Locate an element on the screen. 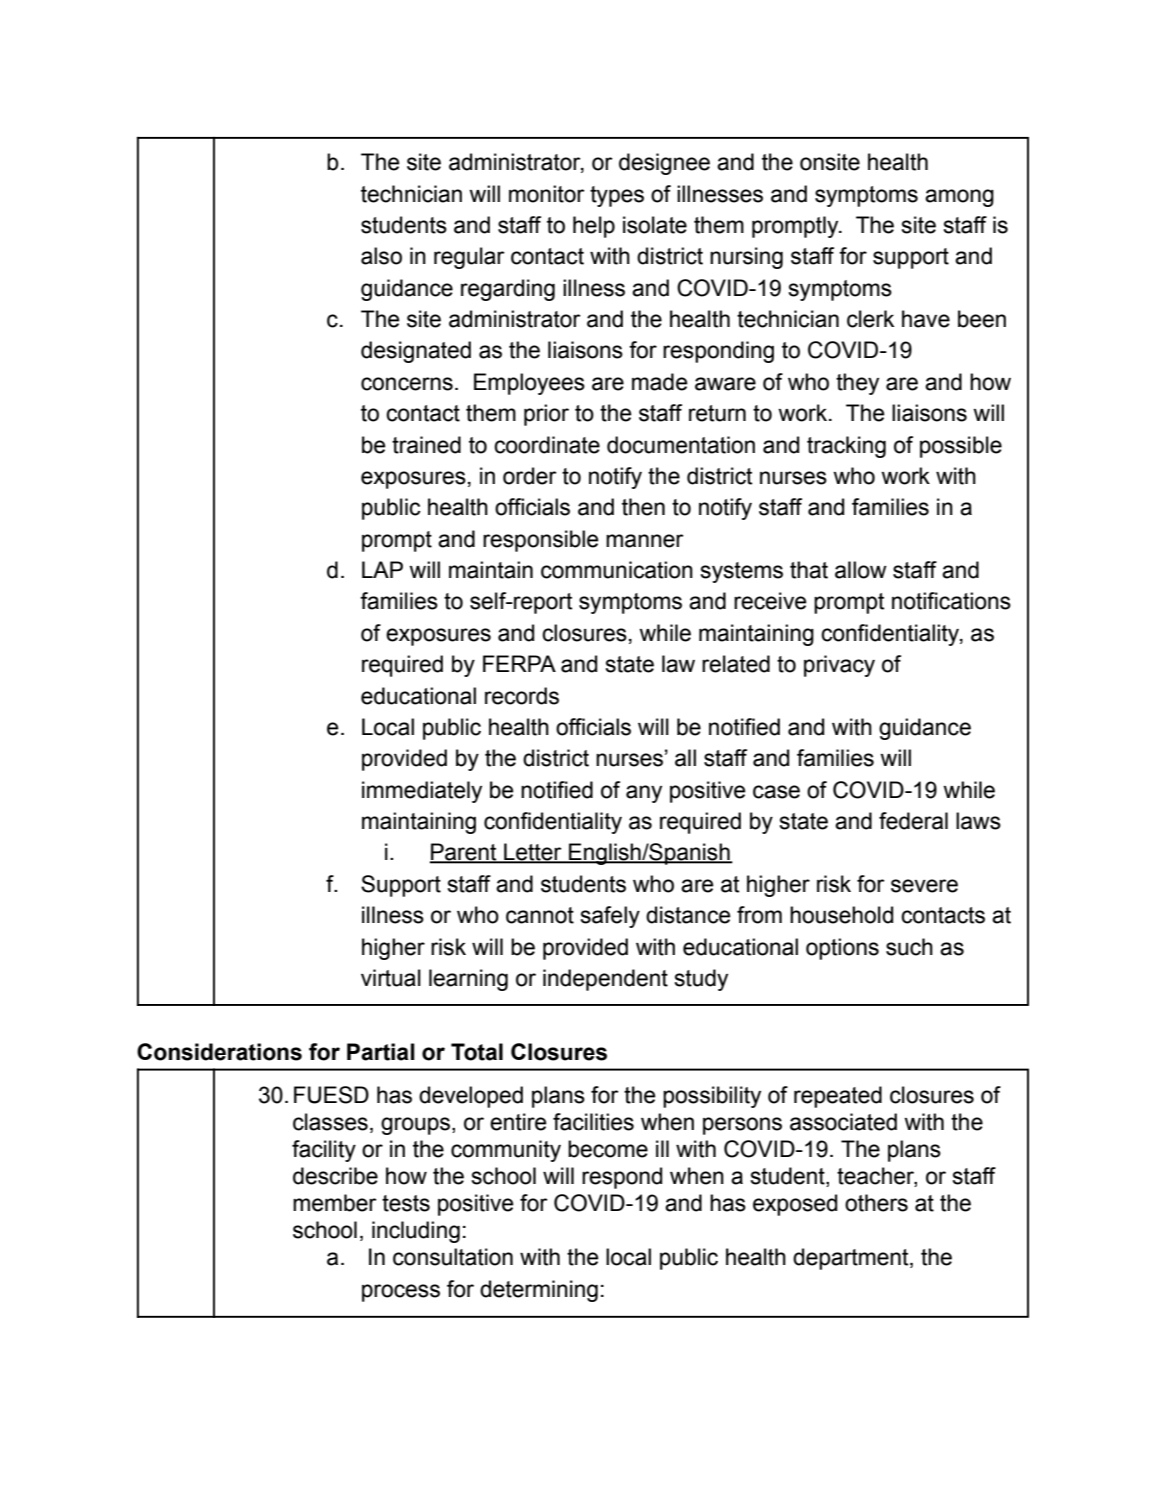 This screenshot has width=1164, height=1506. member is located at coordinates (335, 1203).
